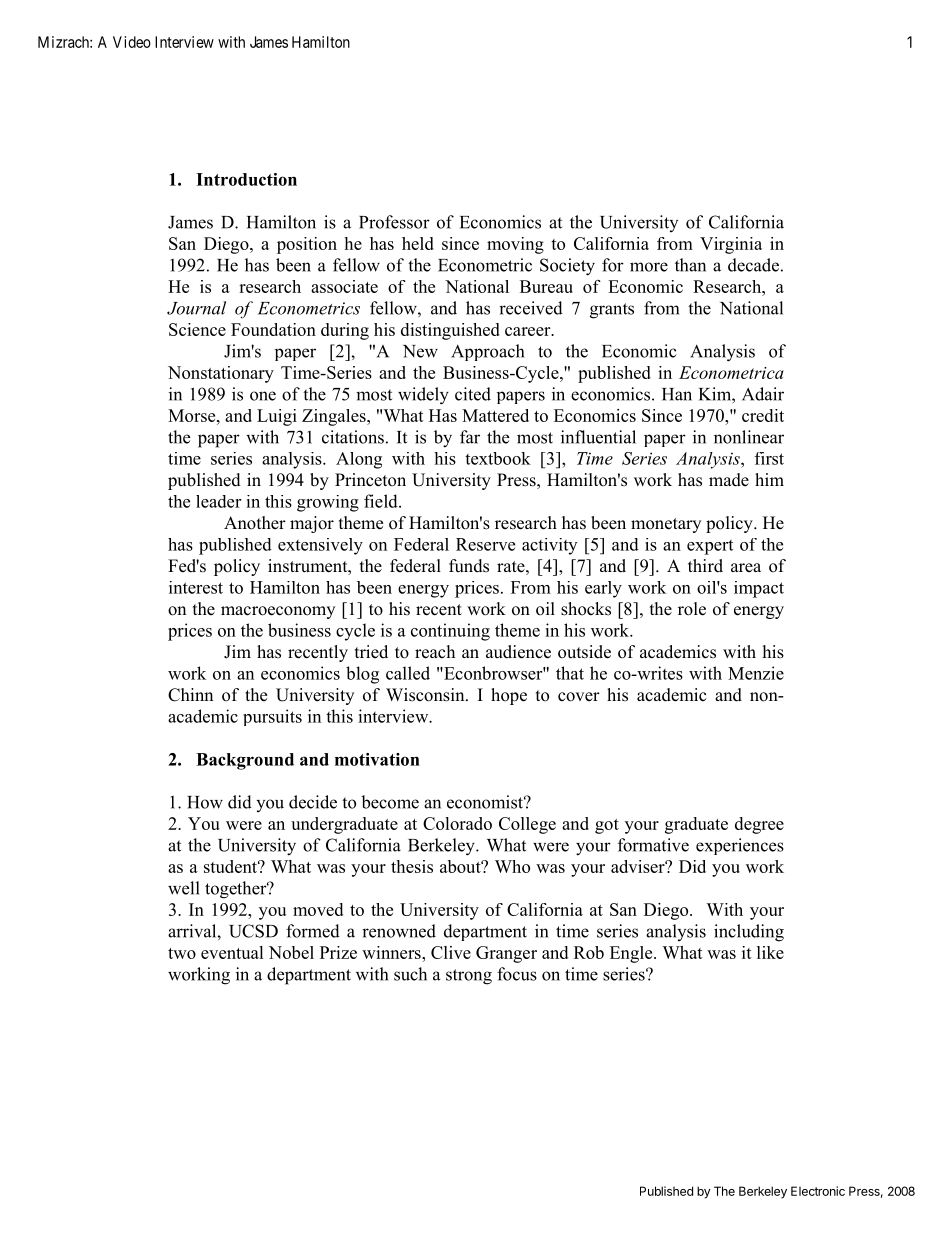  Describe the element at coordinates (759, 825) in the screenshot. I see `degree` at that location.
